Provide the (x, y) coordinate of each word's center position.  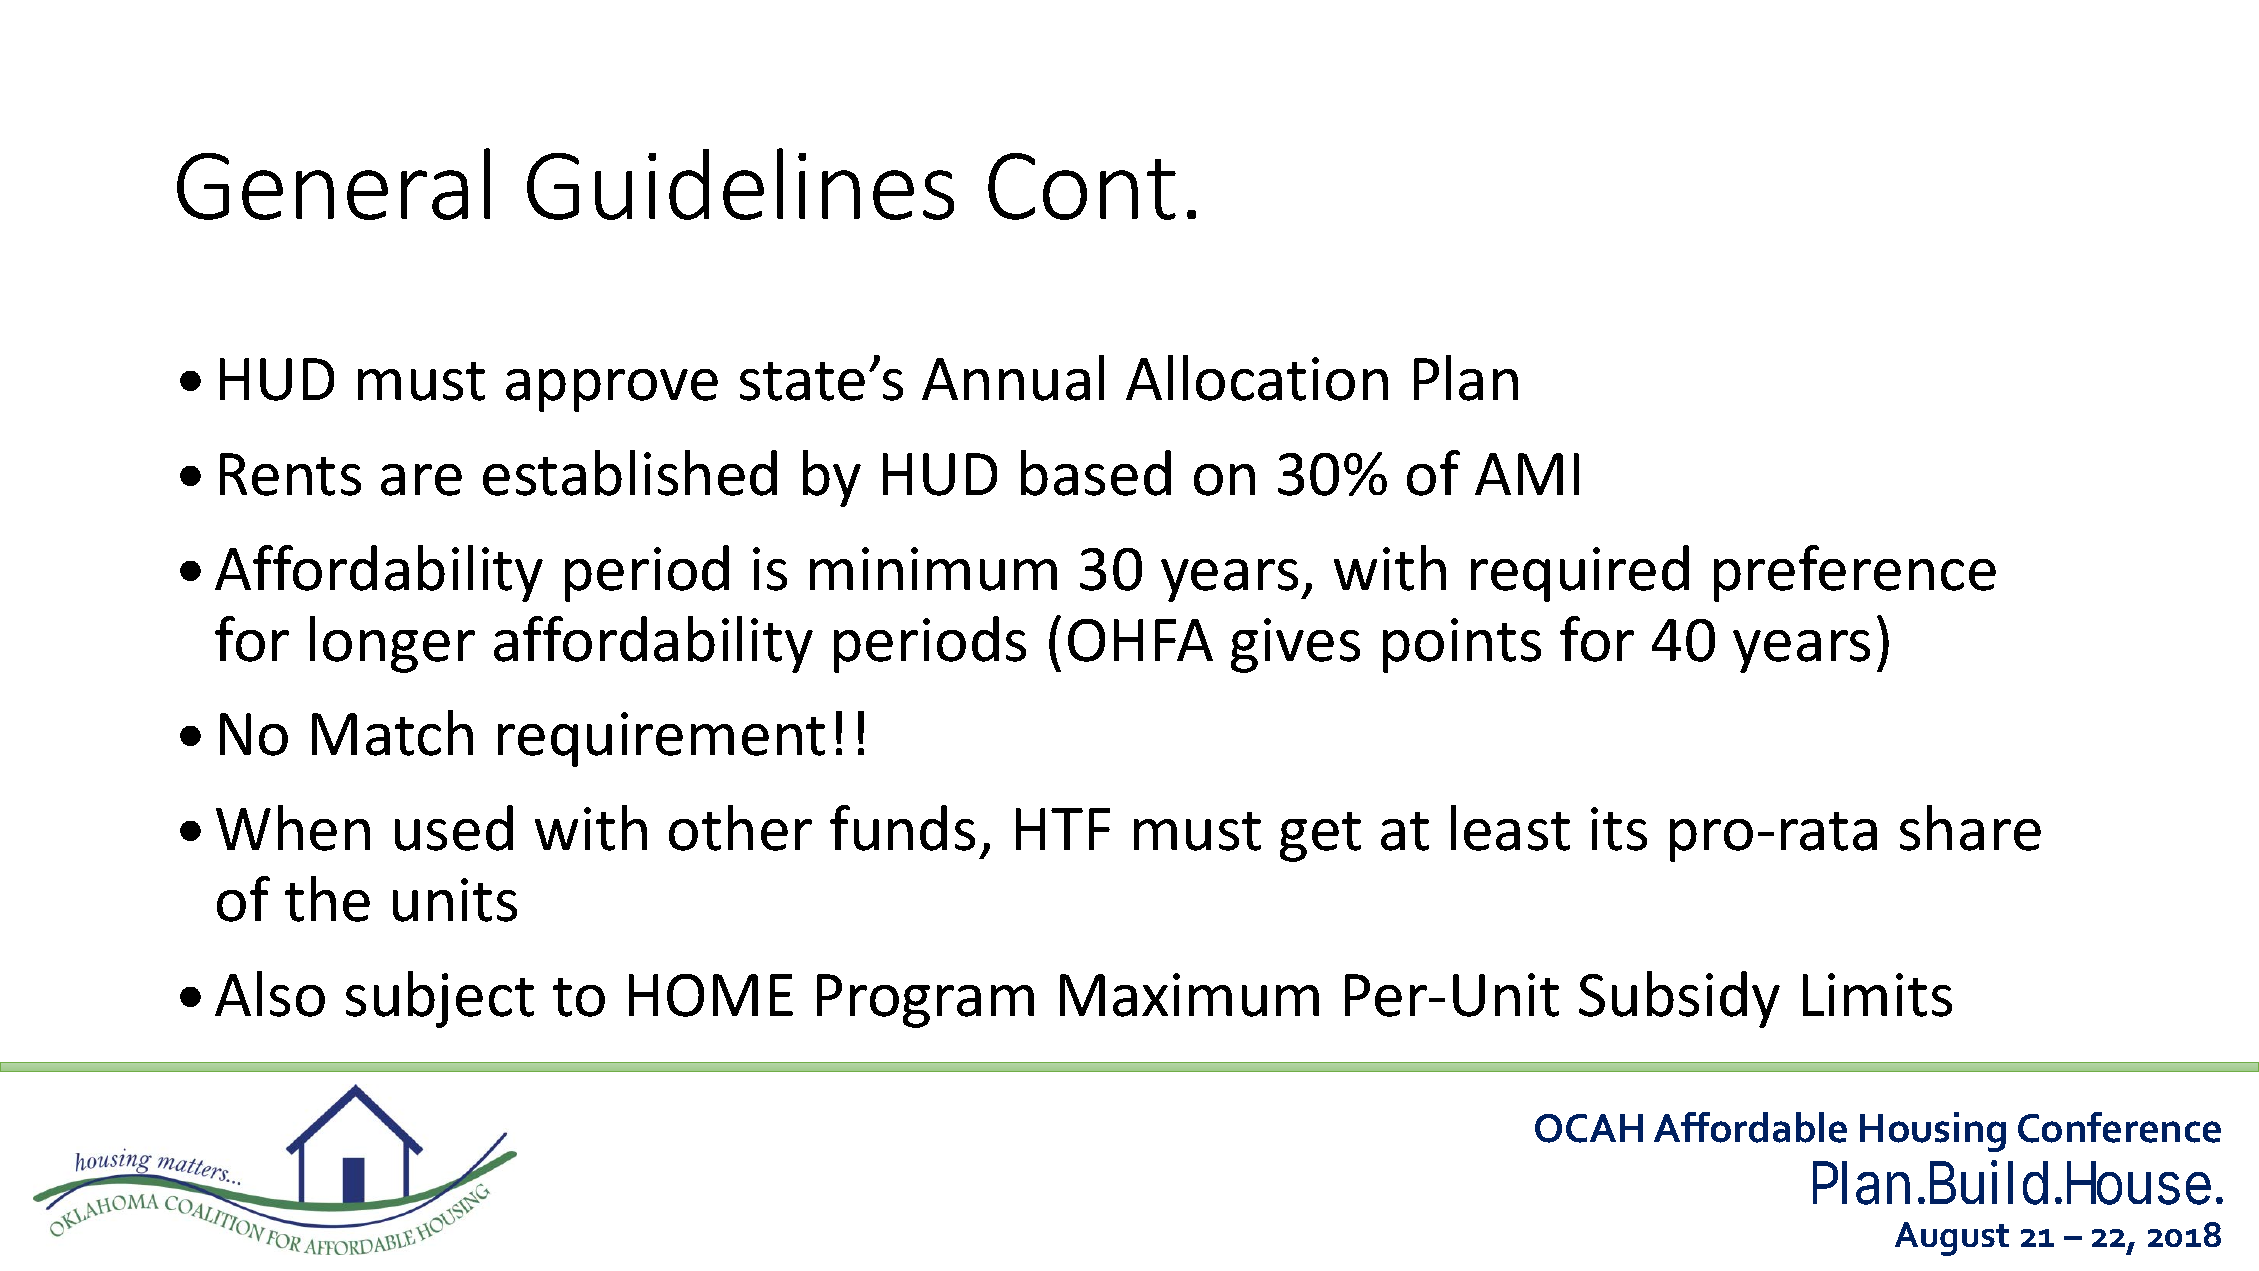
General (333, 184)
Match (392, 733)
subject (440, 999)
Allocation (1257, 378)
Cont (1082, 186)
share (1970, 828)
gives (1295, 645)
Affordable (1750, 1127)
